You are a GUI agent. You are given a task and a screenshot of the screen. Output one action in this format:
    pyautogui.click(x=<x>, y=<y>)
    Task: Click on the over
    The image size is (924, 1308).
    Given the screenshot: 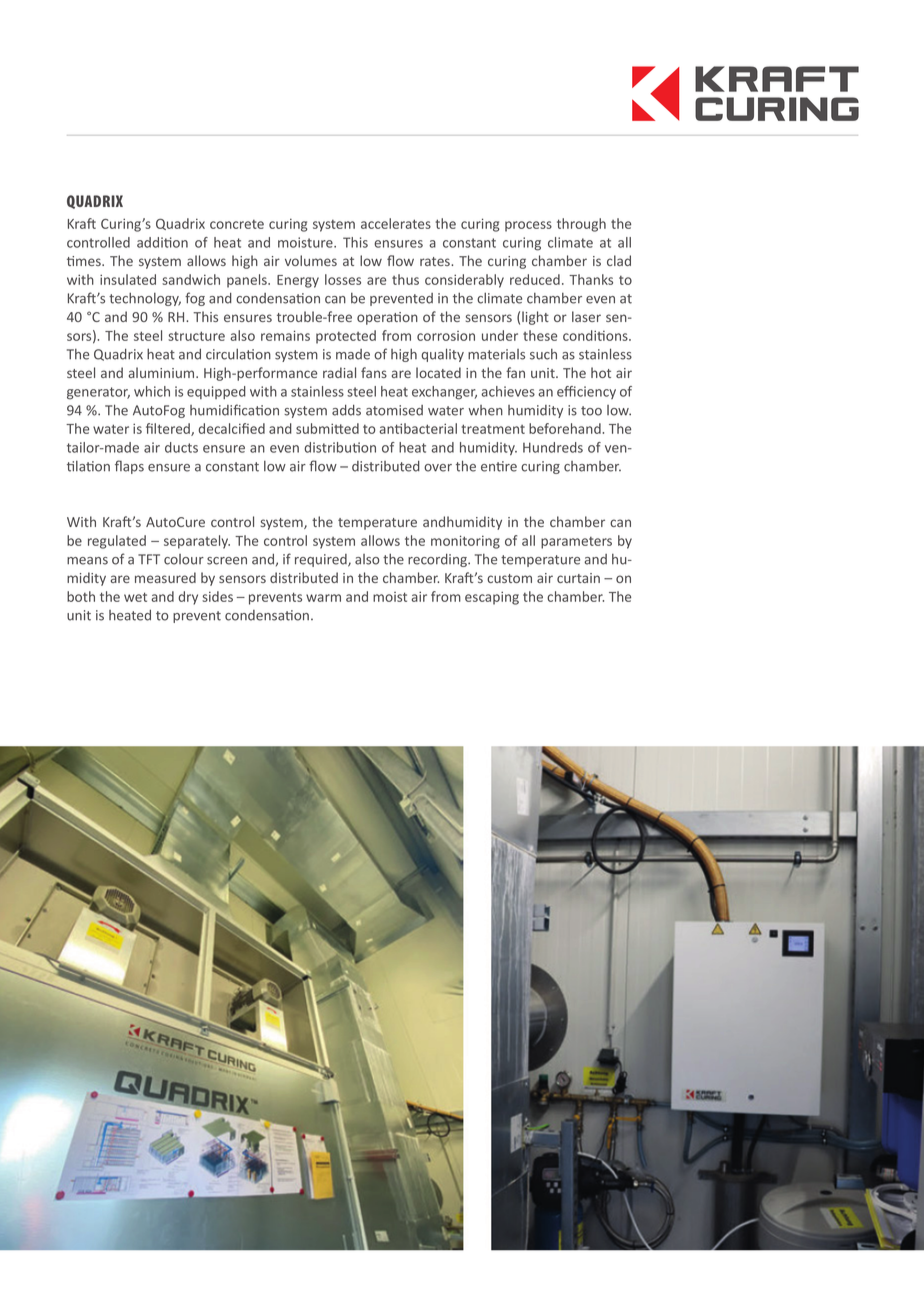 What is the action you would take?
    pyautogui.click(x=438, y=468)
